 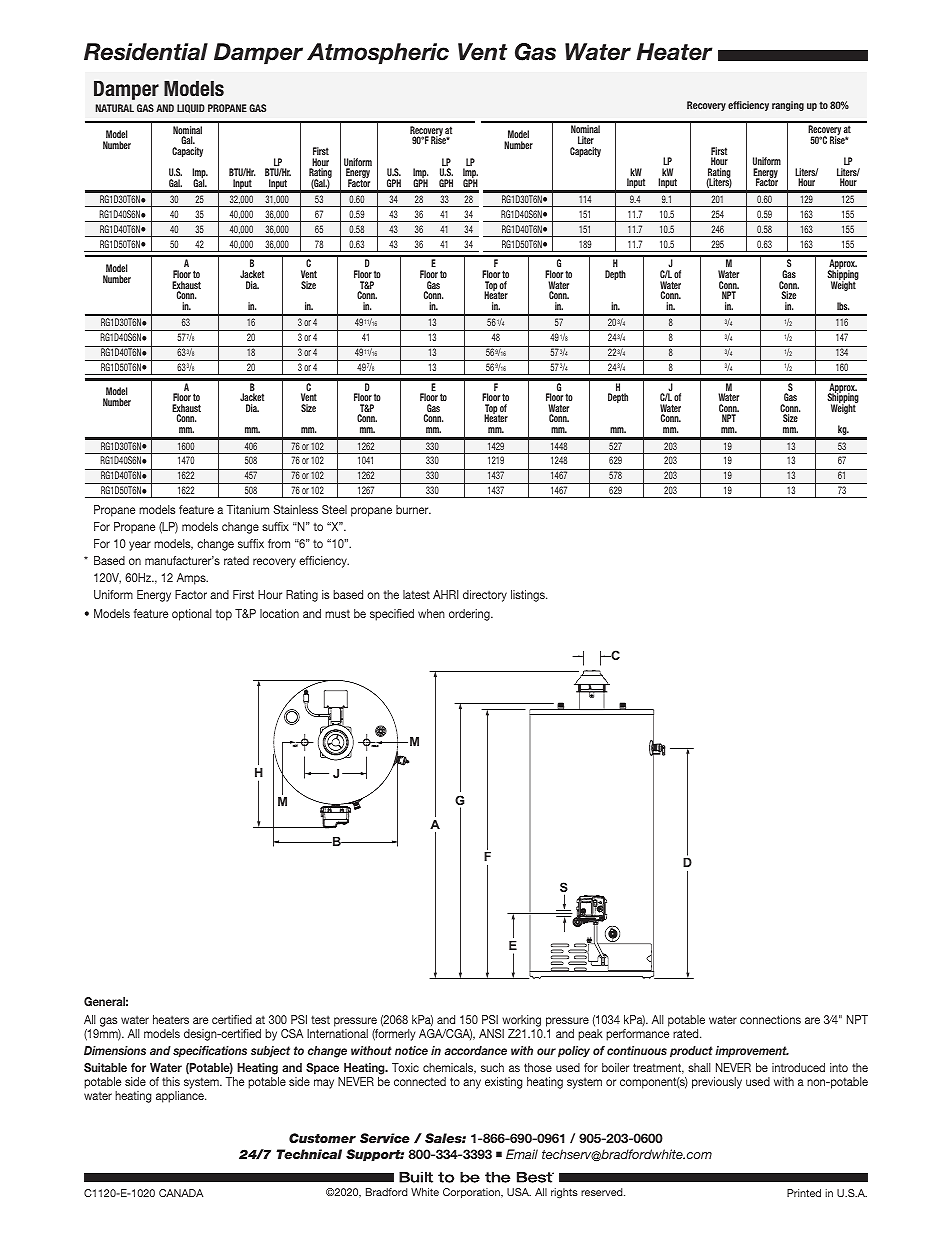 What do you see at coordinates (470, 615) in the image?
I see `ordering` at bounding box center [470, 615].
